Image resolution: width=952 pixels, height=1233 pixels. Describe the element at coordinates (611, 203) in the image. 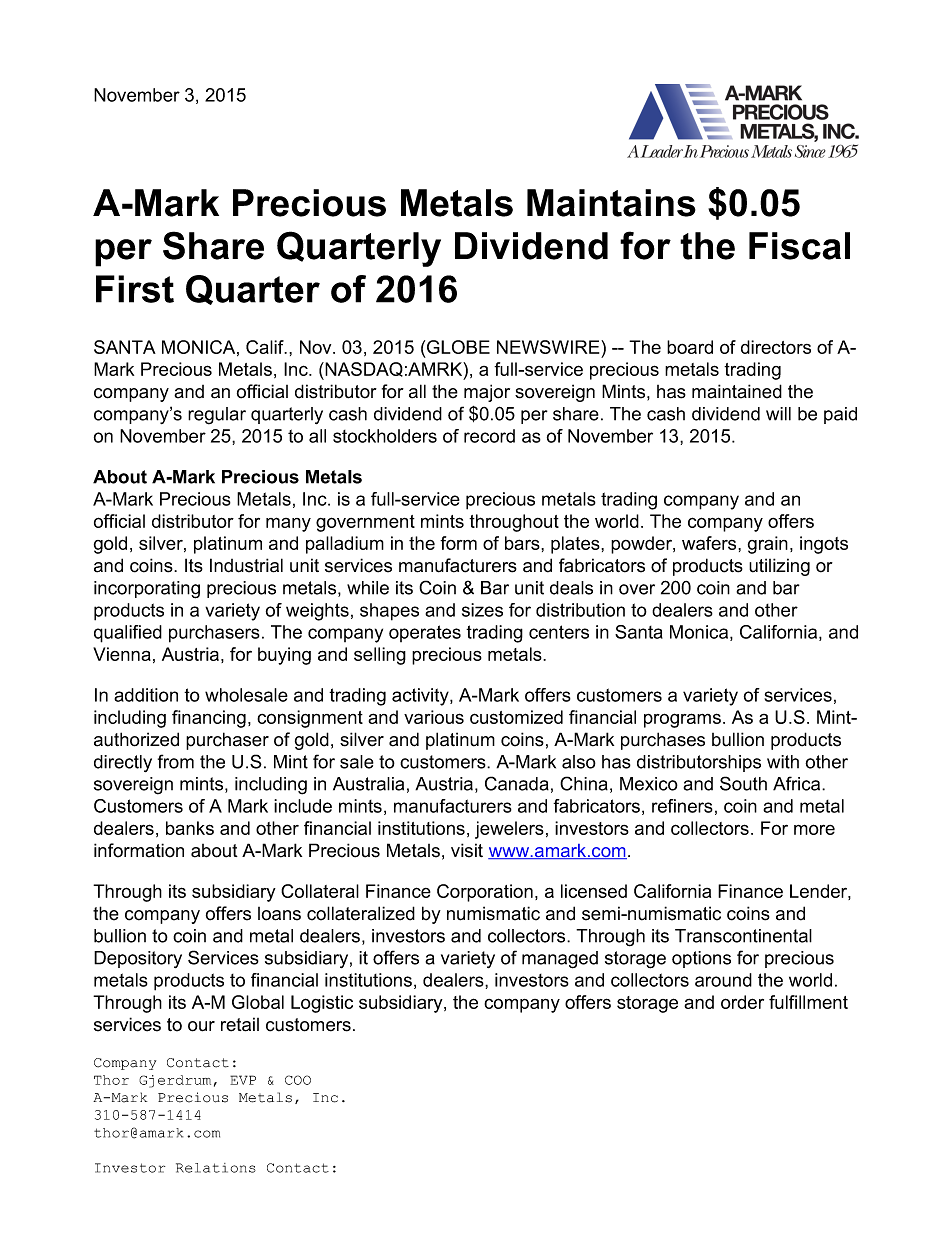

I see `Maintains` at that location.
